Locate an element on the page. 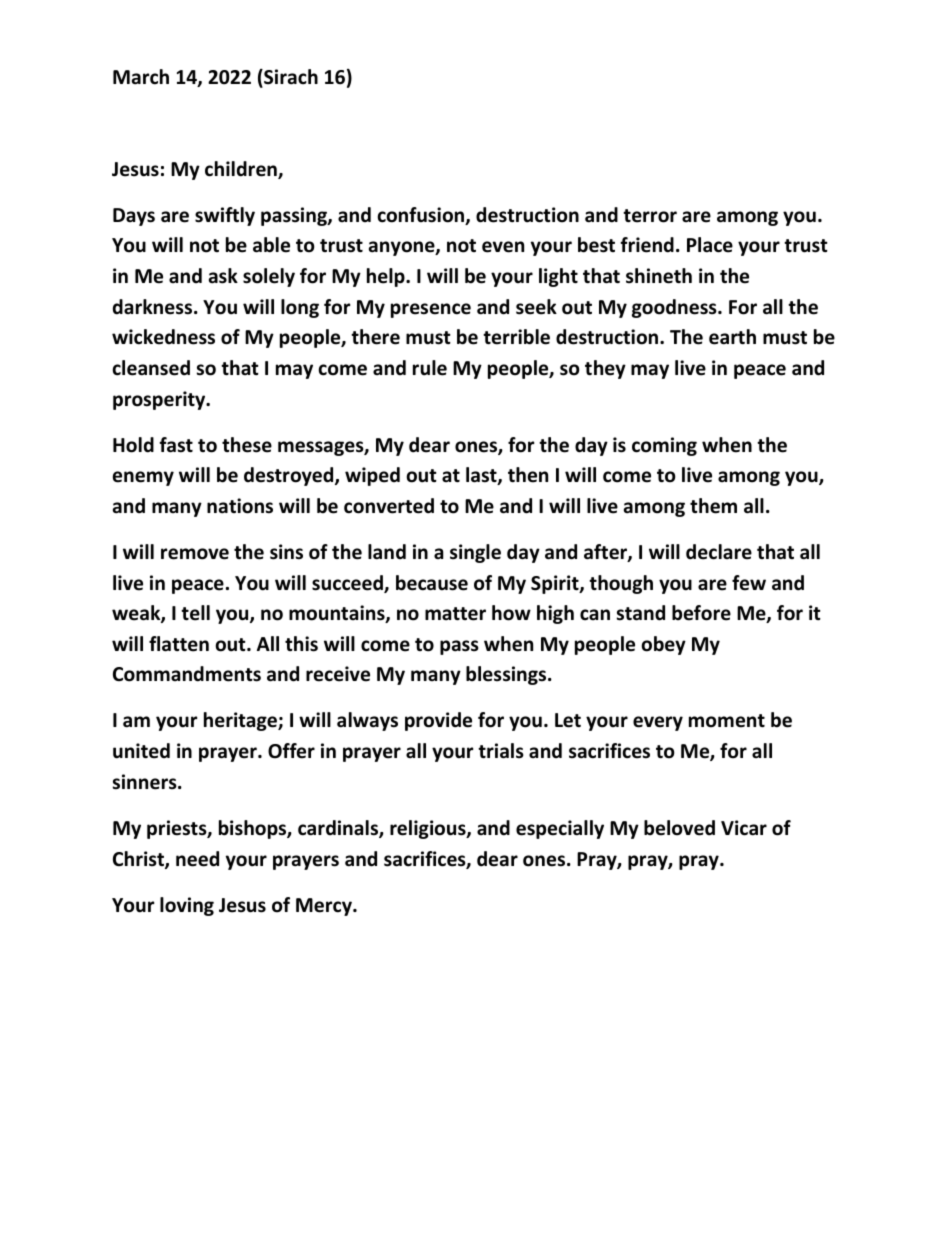 The width and height of the page is (952, 1233). terror is located at coordinates (650, 216).
